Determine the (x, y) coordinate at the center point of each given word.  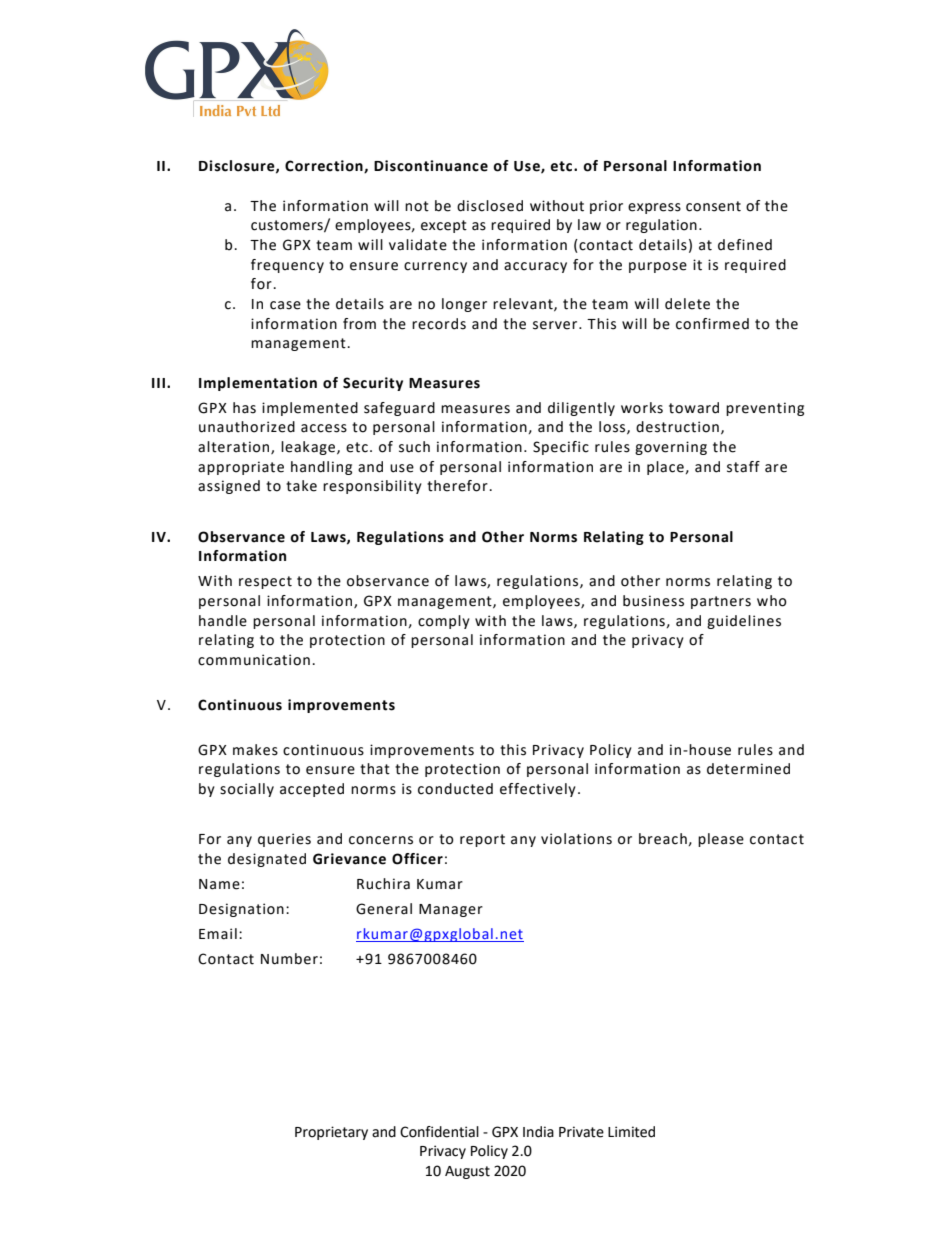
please (721, 840)
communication (254, 660)
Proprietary (331, 1133)
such (414, 447)
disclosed (490, 206)
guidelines (744, 622)
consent (713, 206)
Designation (241, 910)
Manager (451, 910)
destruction (677, 427)
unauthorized (247, 427)
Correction (325, 166)
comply (444, 622)
